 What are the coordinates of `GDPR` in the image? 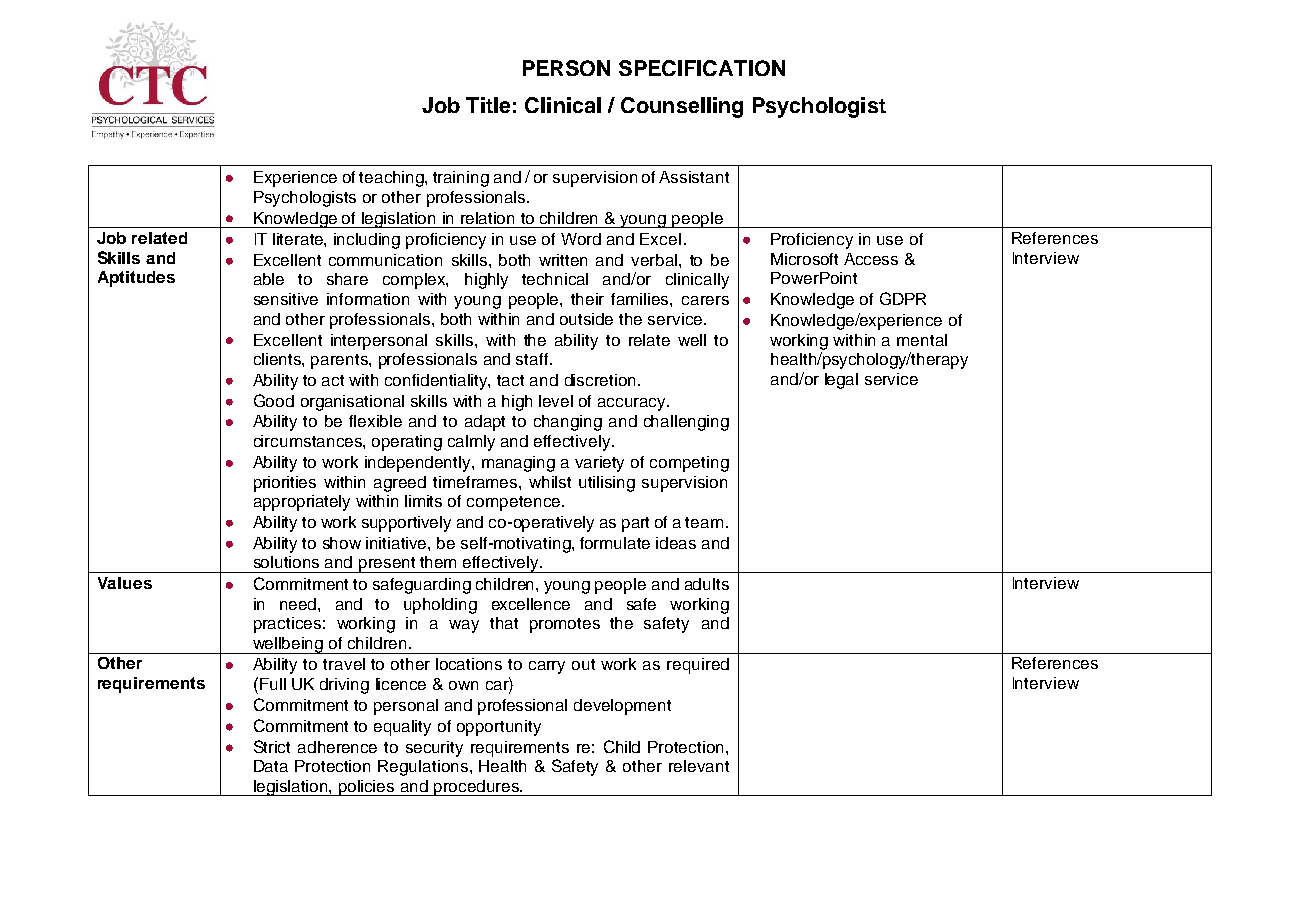 It's located at (903, 298).
